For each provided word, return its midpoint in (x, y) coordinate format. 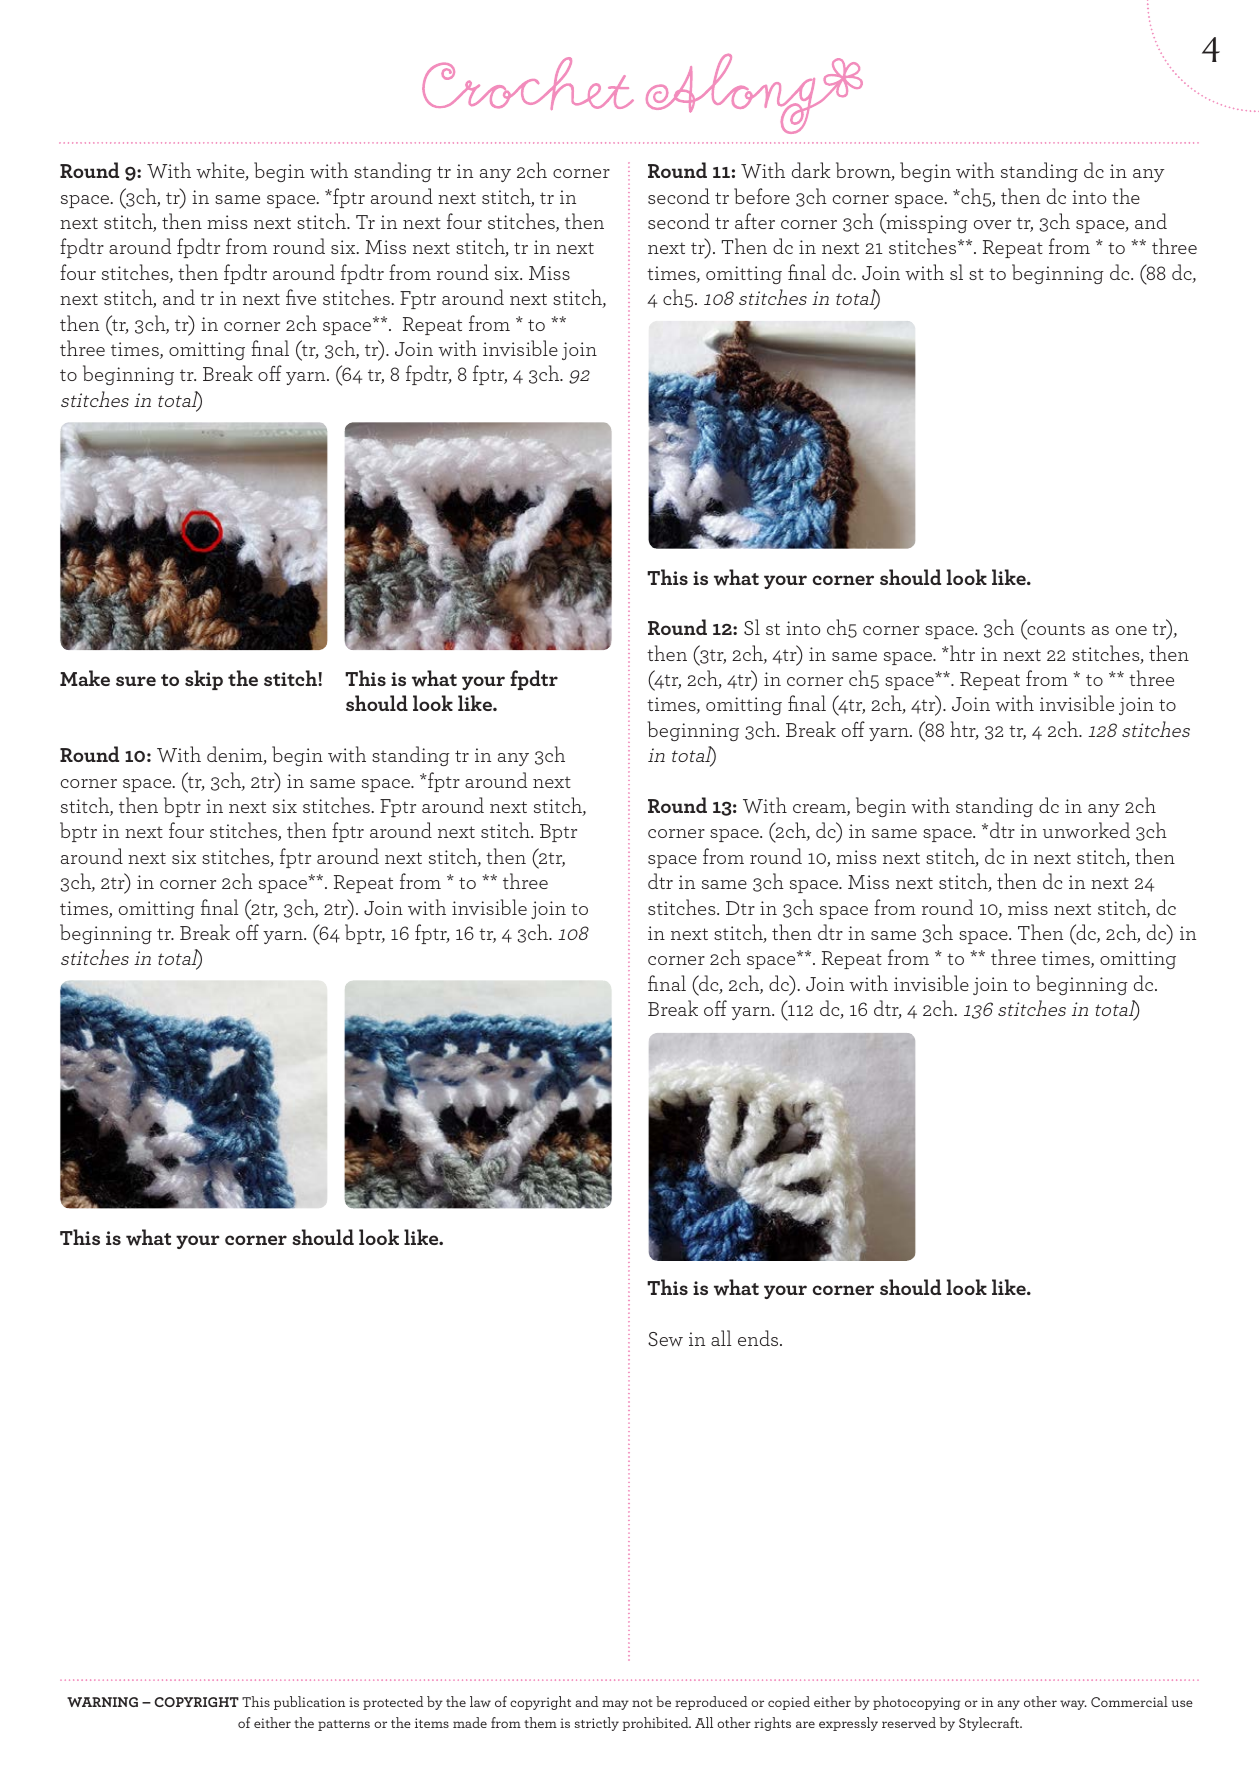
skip (204, 680)
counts (1055, 630)
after (755, 221)
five (301, 297)
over (992, 224)
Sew (665, 1339)
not (642, 1703)
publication (309, 1703)
